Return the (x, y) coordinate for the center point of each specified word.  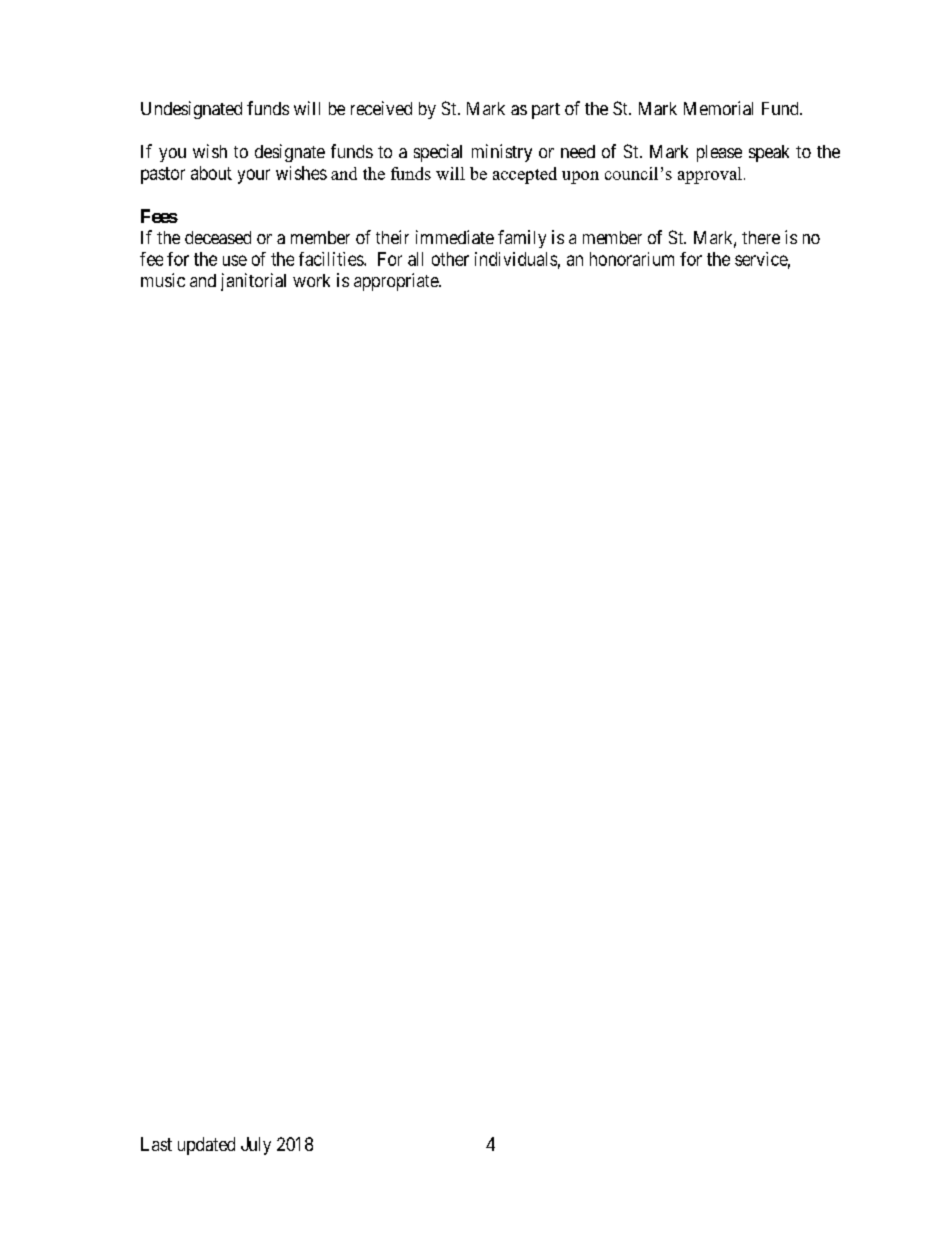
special (438, 153)
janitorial (253, 282)
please (719, 153)
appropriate (397, 282)
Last (156, 1144)
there (761, 237)
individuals (516, 259)
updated (206, 1146)
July (256, 1146)
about (211, 173)
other (450, 259)
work (311, 280)
